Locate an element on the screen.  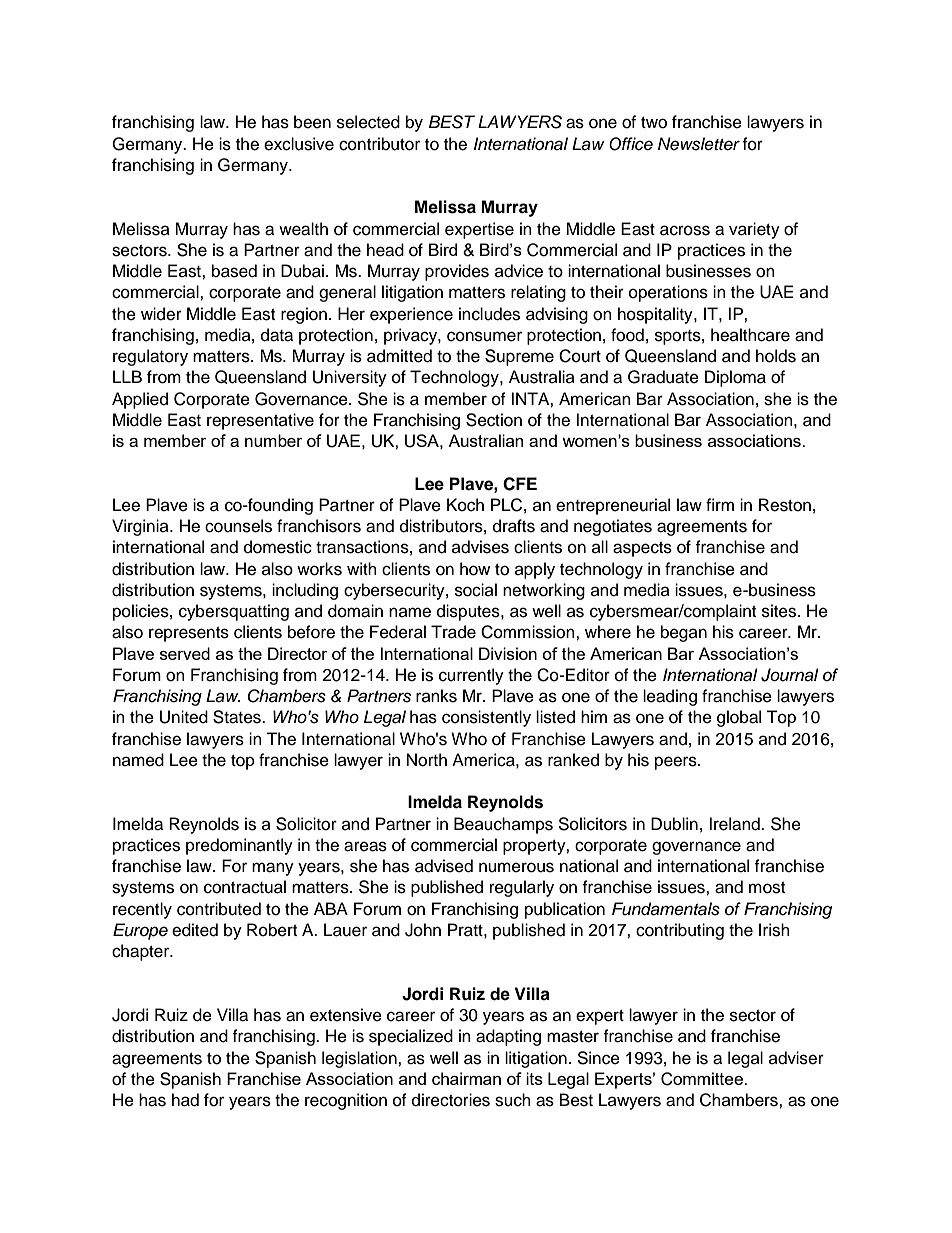
had is located at coordinates (185, 1100).
